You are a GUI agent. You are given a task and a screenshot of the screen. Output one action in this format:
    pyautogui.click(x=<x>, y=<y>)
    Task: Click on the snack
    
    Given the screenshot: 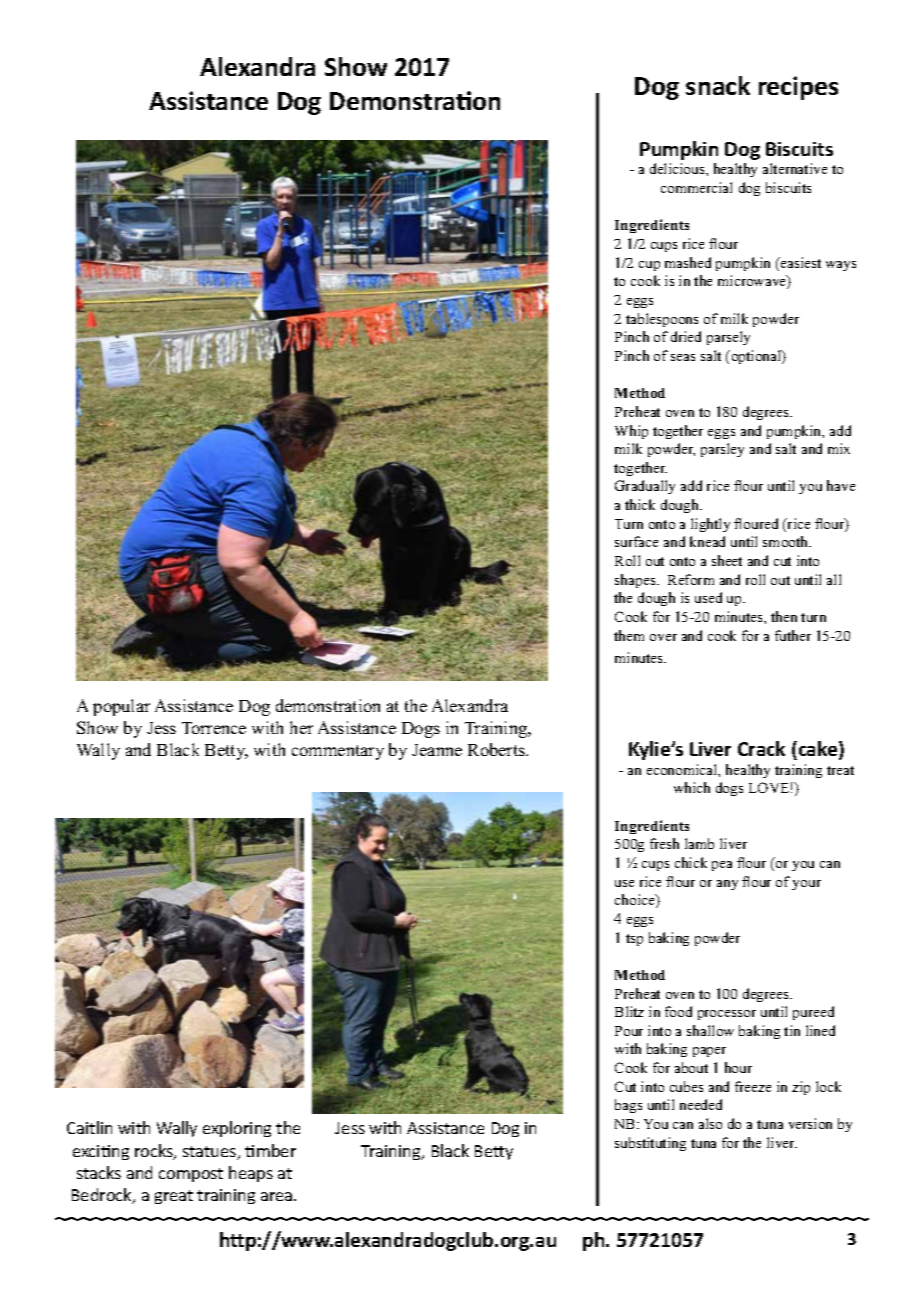 What is the action you would take?
    pyautogui.click(x=718, y=85)
